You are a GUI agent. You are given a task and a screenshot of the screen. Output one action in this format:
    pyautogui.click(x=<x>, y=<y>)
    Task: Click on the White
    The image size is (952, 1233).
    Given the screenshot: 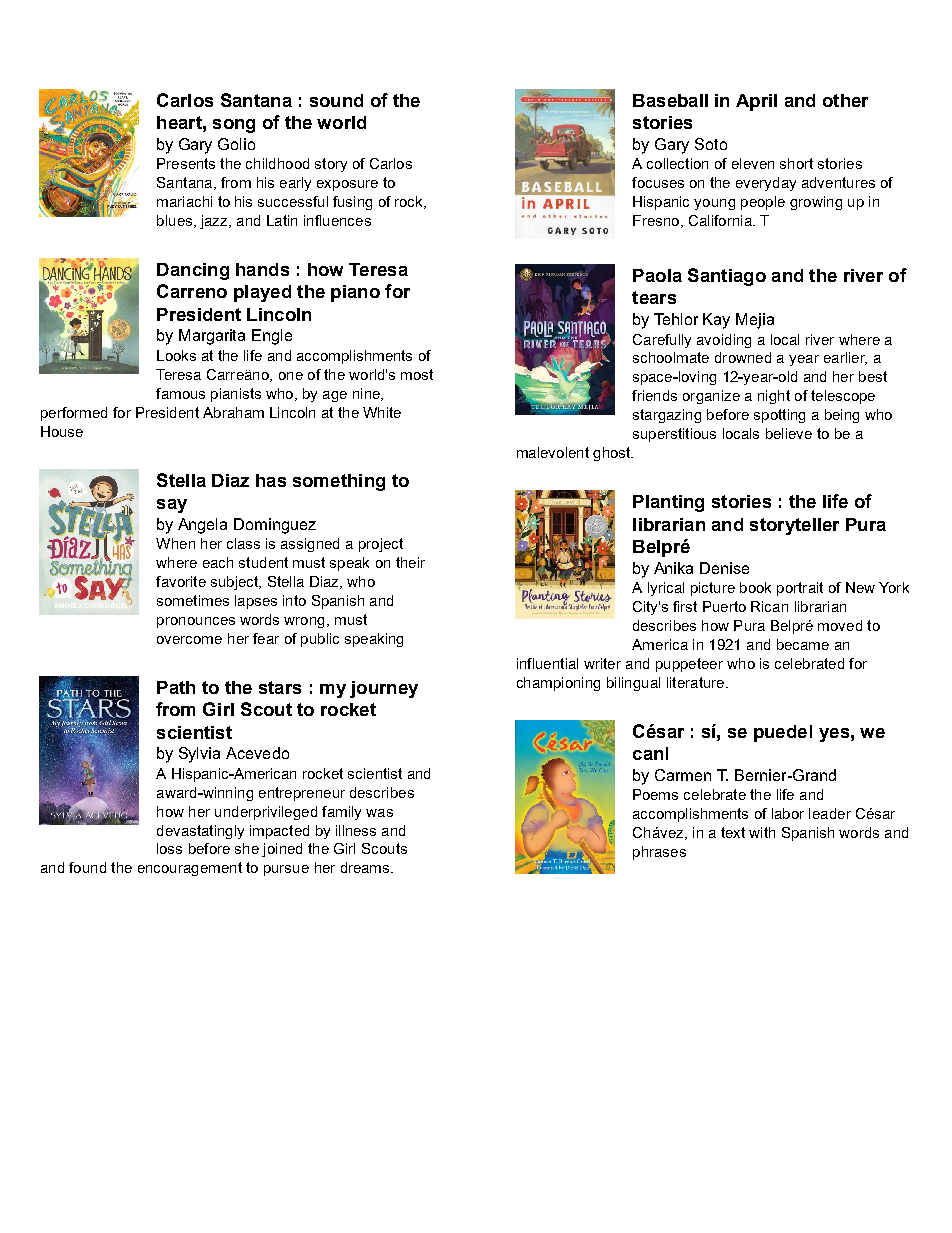 What is the action you would take?
    pyautogui.click(x=382, y=412)
